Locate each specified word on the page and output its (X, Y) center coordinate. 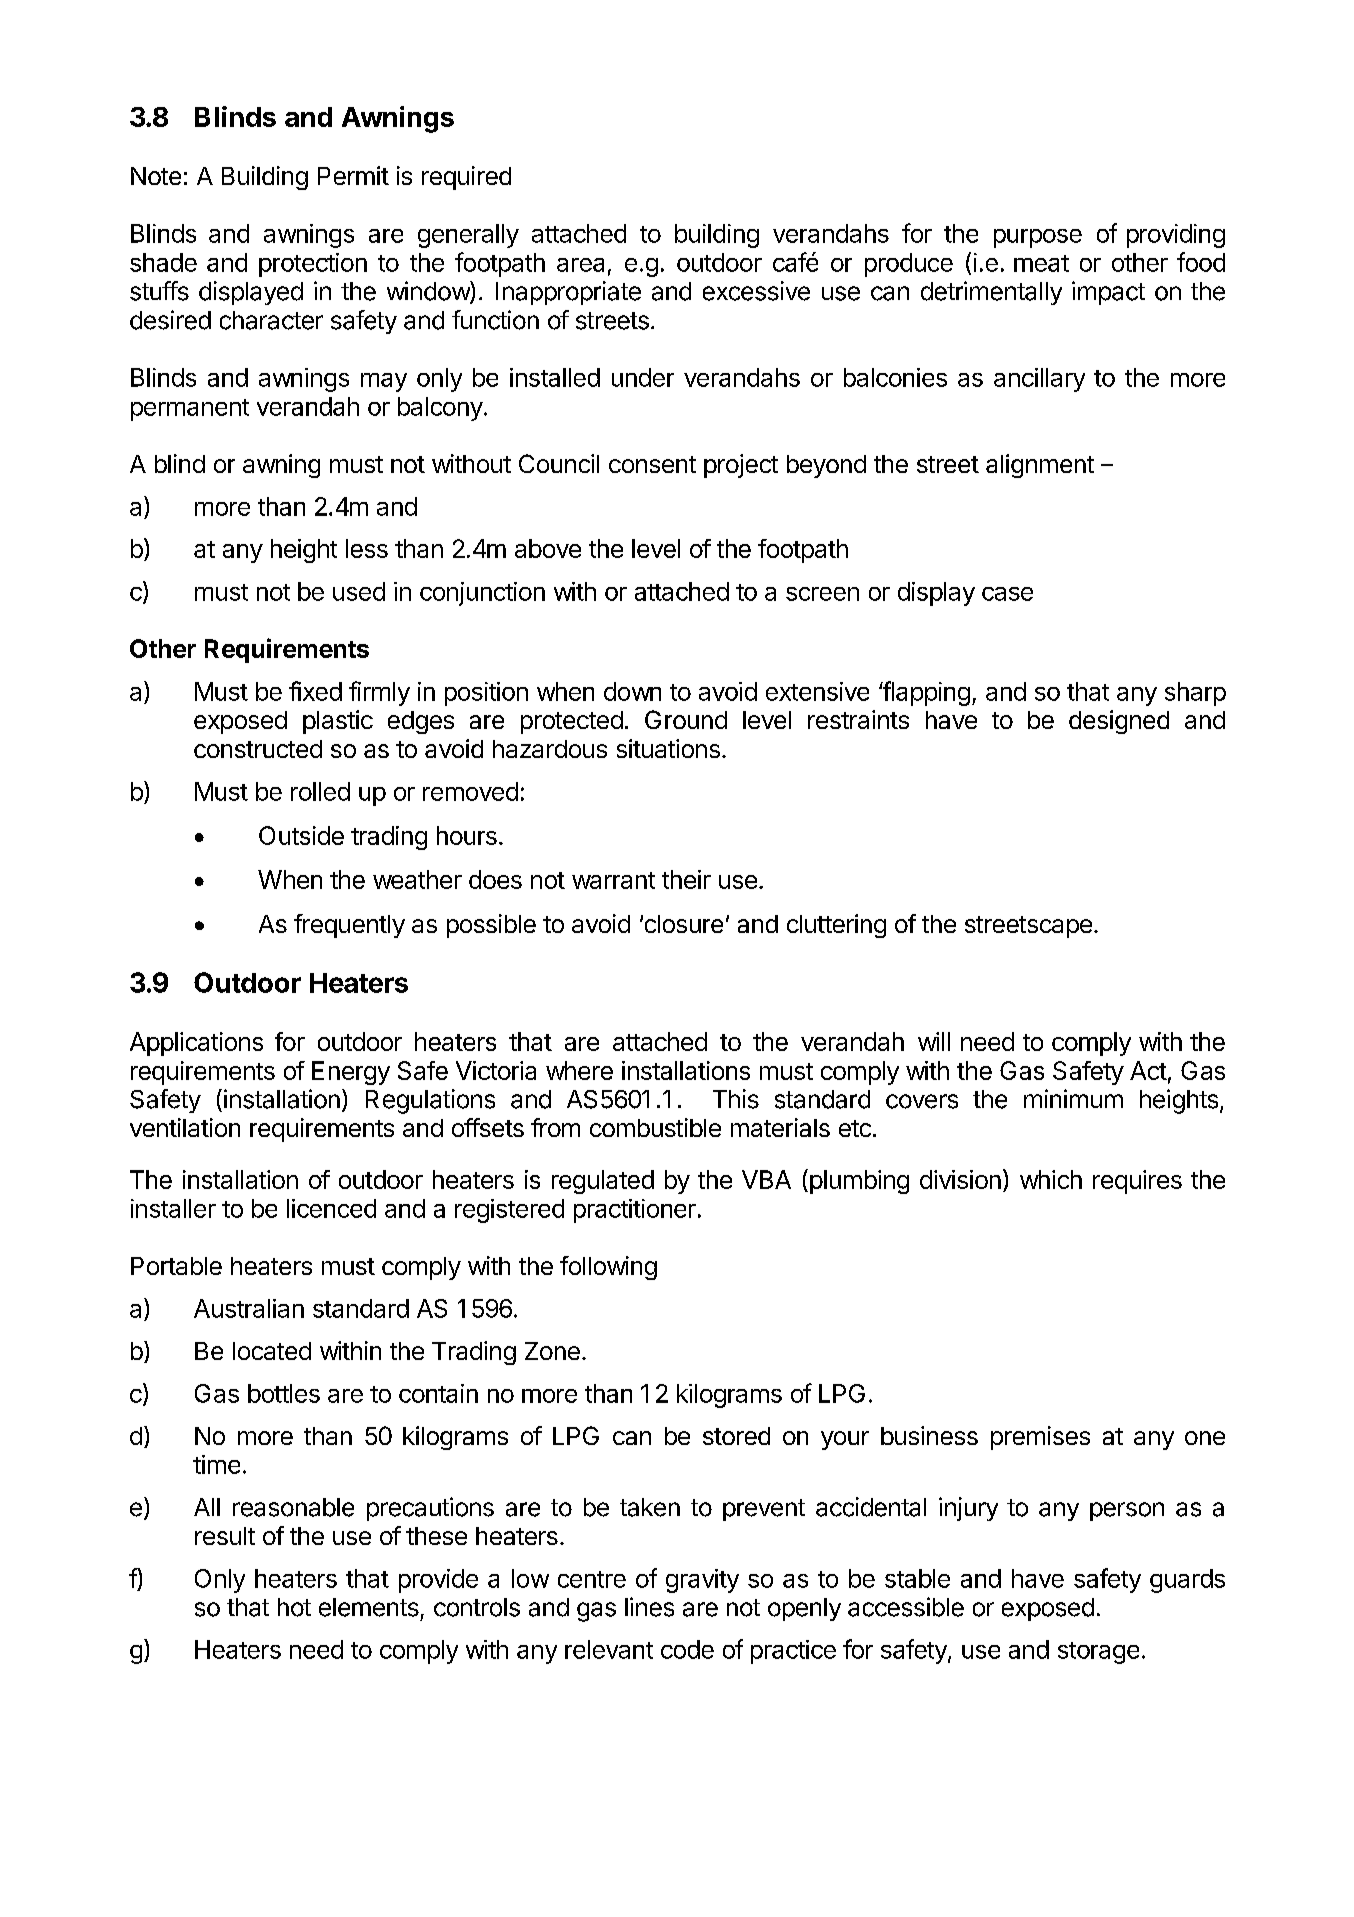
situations (668, 748)
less (367, 548)
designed (1119, 722)
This (736, 1099)
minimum (1073, 1098)
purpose (1038, 238)
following (608, 1268)
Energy (351, 1073)
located (272, 1351)
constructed (258, 749)
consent (652, 464)
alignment (1040, 466)
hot (294, 1607)
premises (1040, 1438)
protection (313, 265)
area (580, 265)
